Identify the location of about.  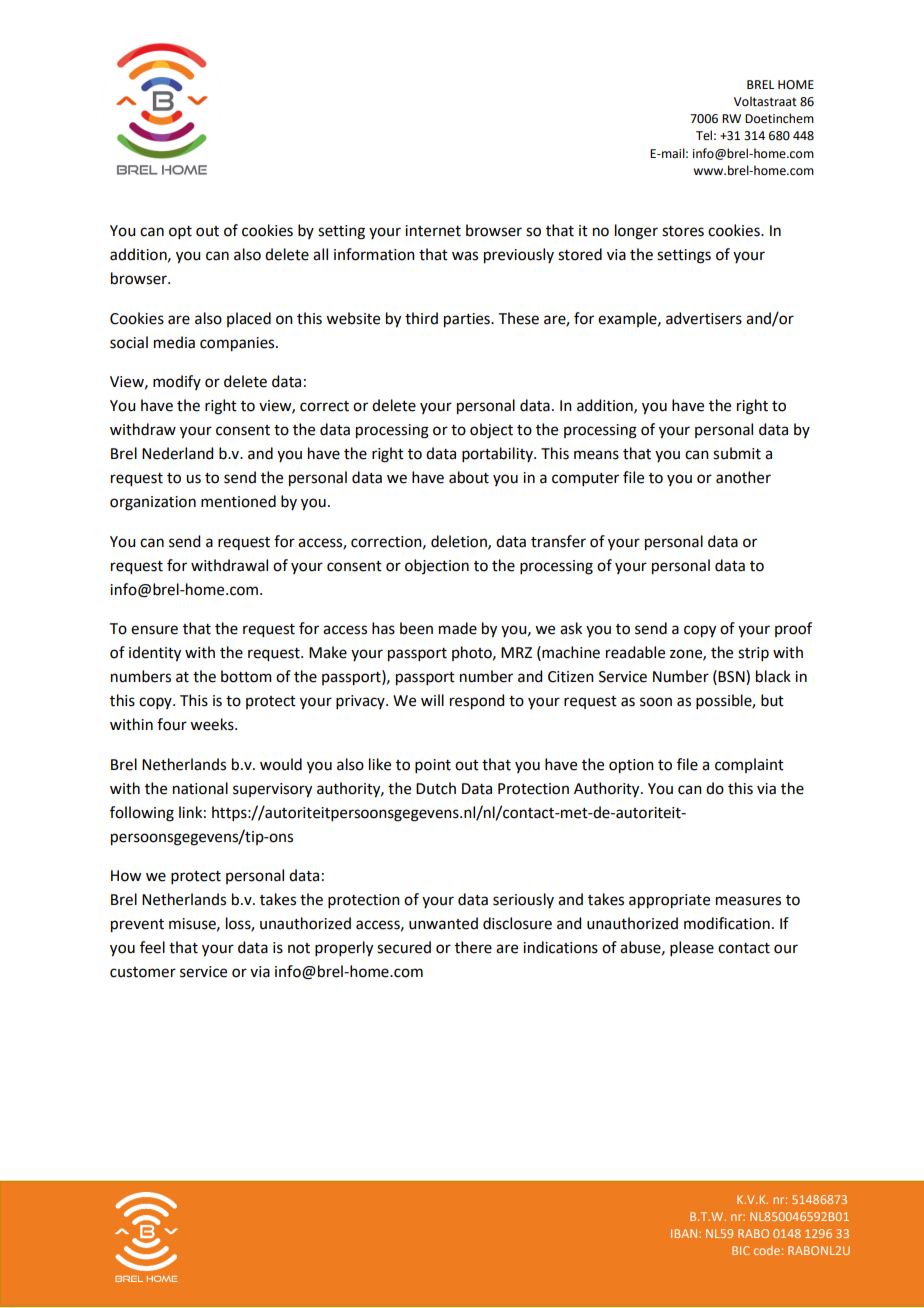
(469, 477).
